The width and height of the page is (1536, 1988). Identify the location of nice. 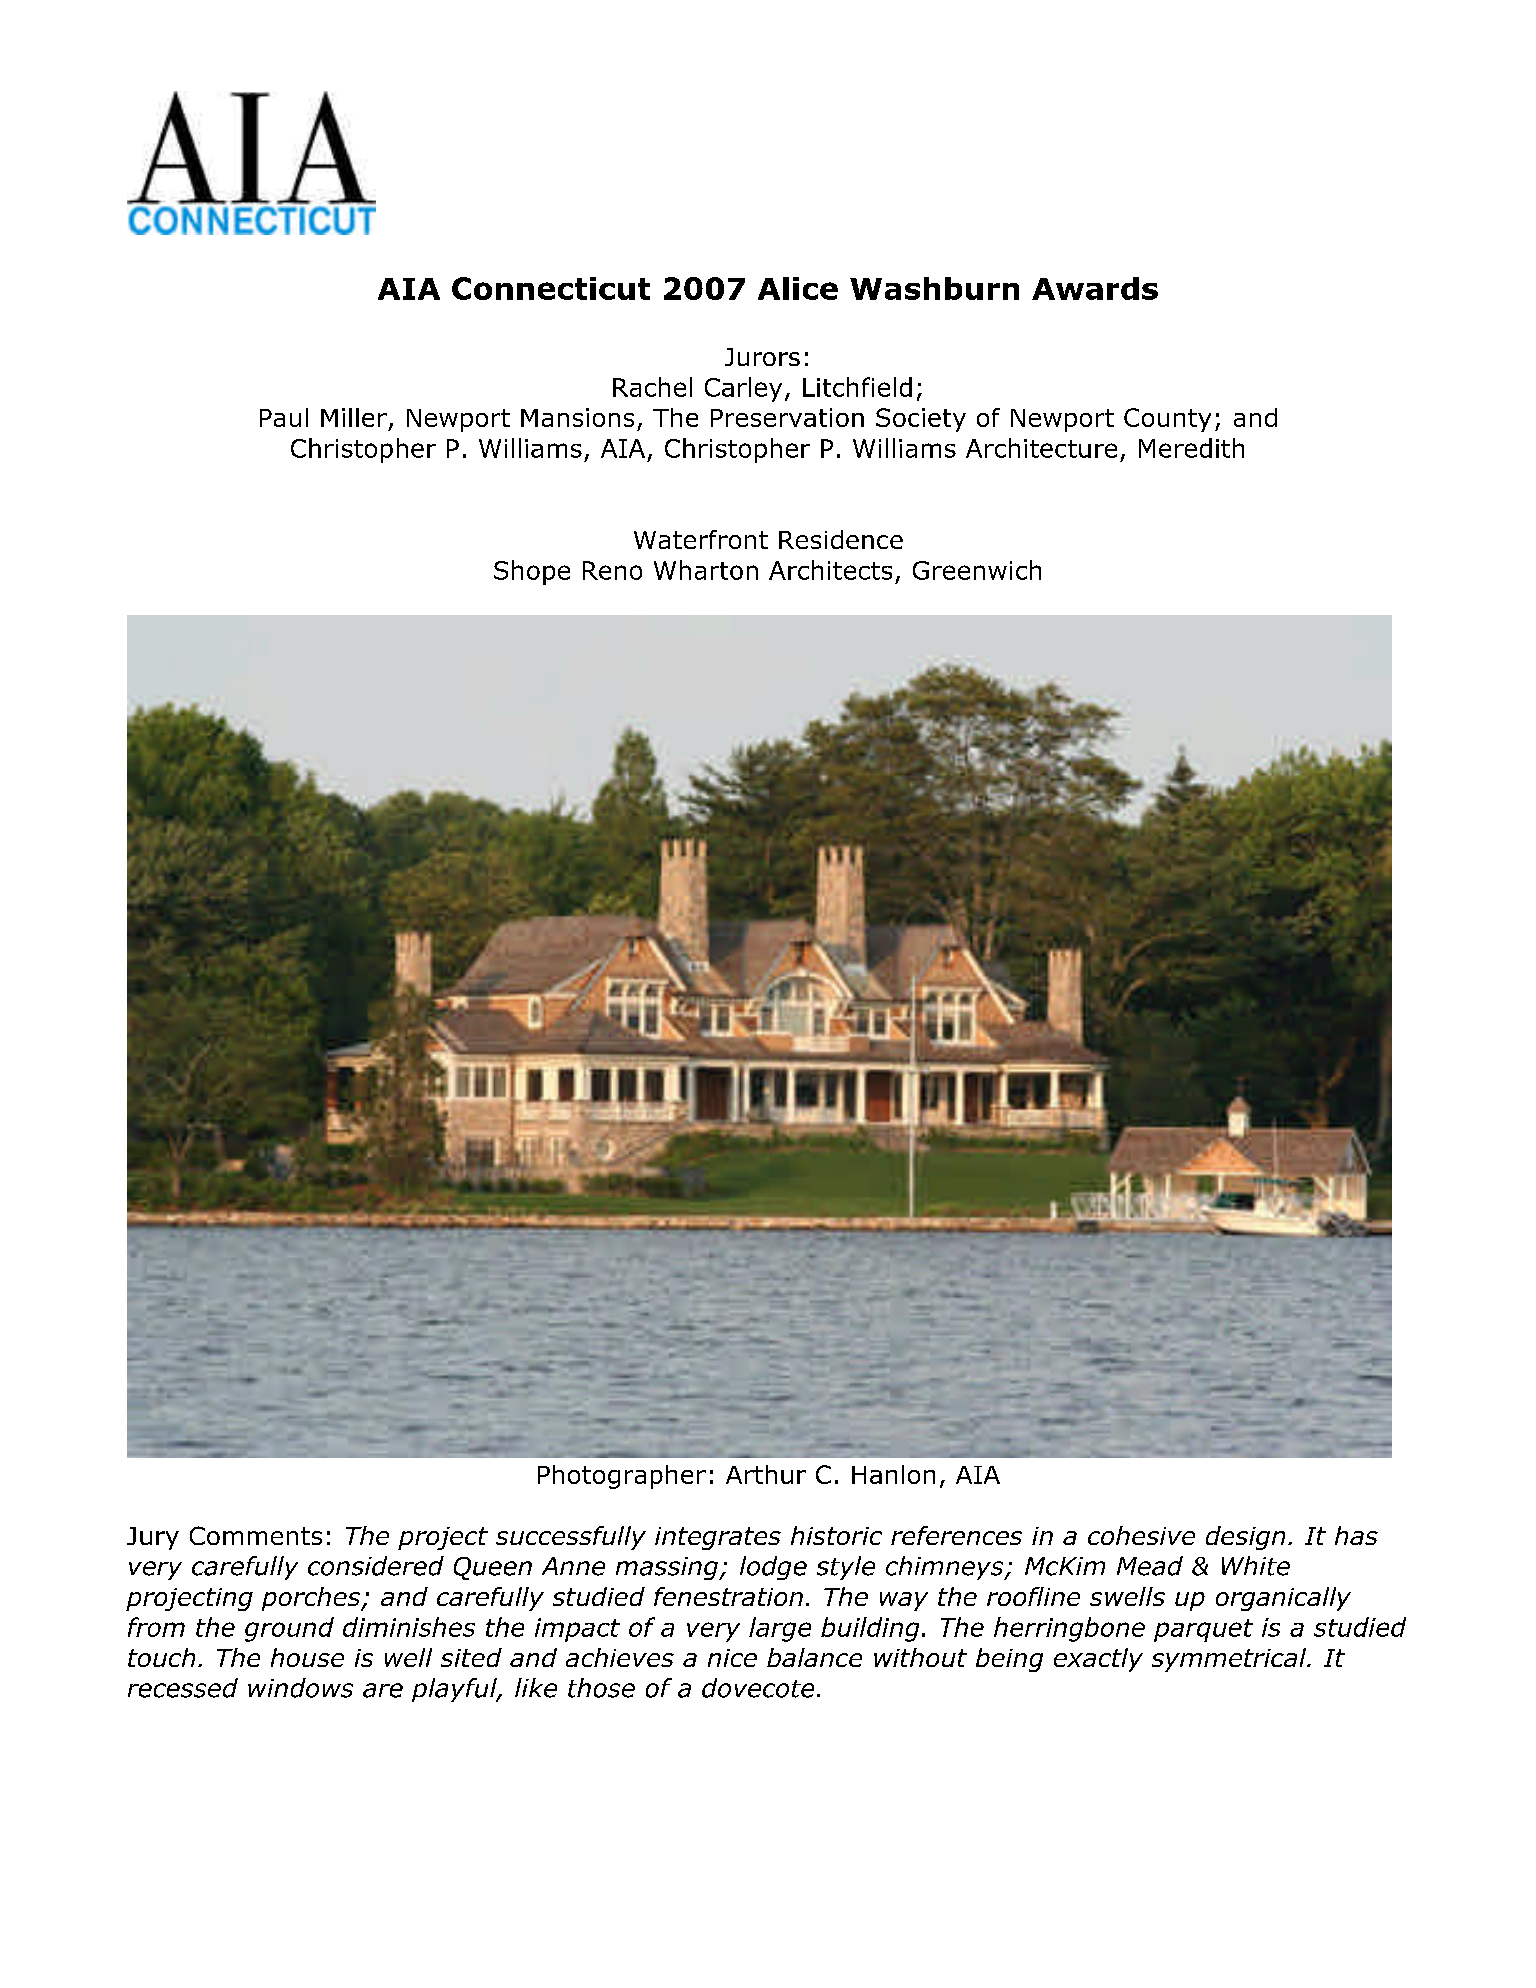
(732, 1658).
